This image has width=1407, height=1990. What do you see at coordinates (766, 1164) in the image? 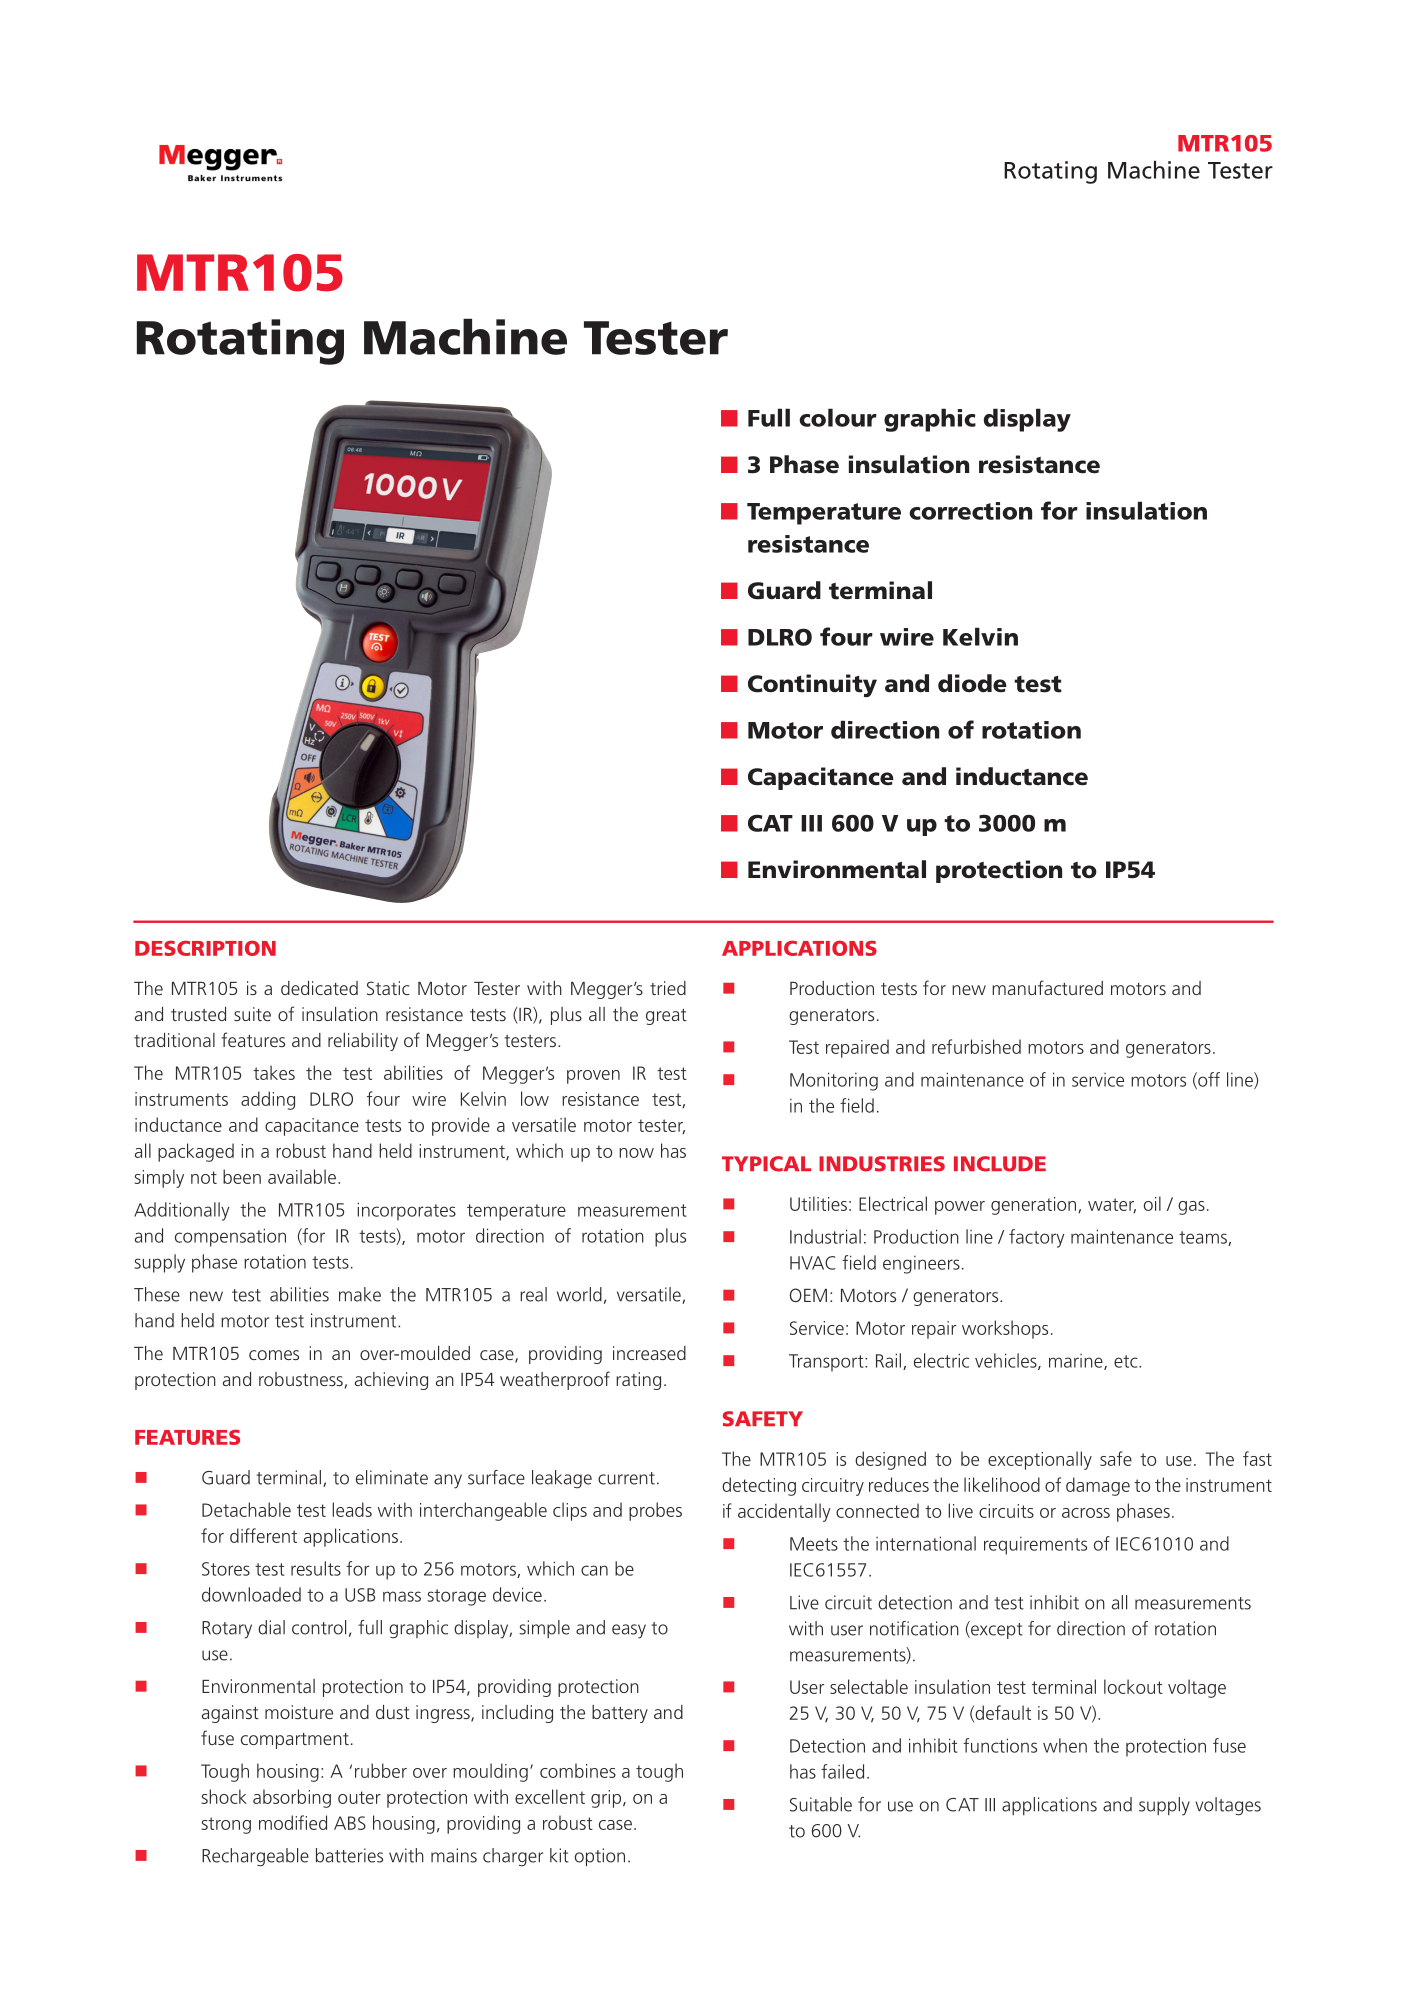
I see `TYPICAL` at bounding box center [766, 1164].
